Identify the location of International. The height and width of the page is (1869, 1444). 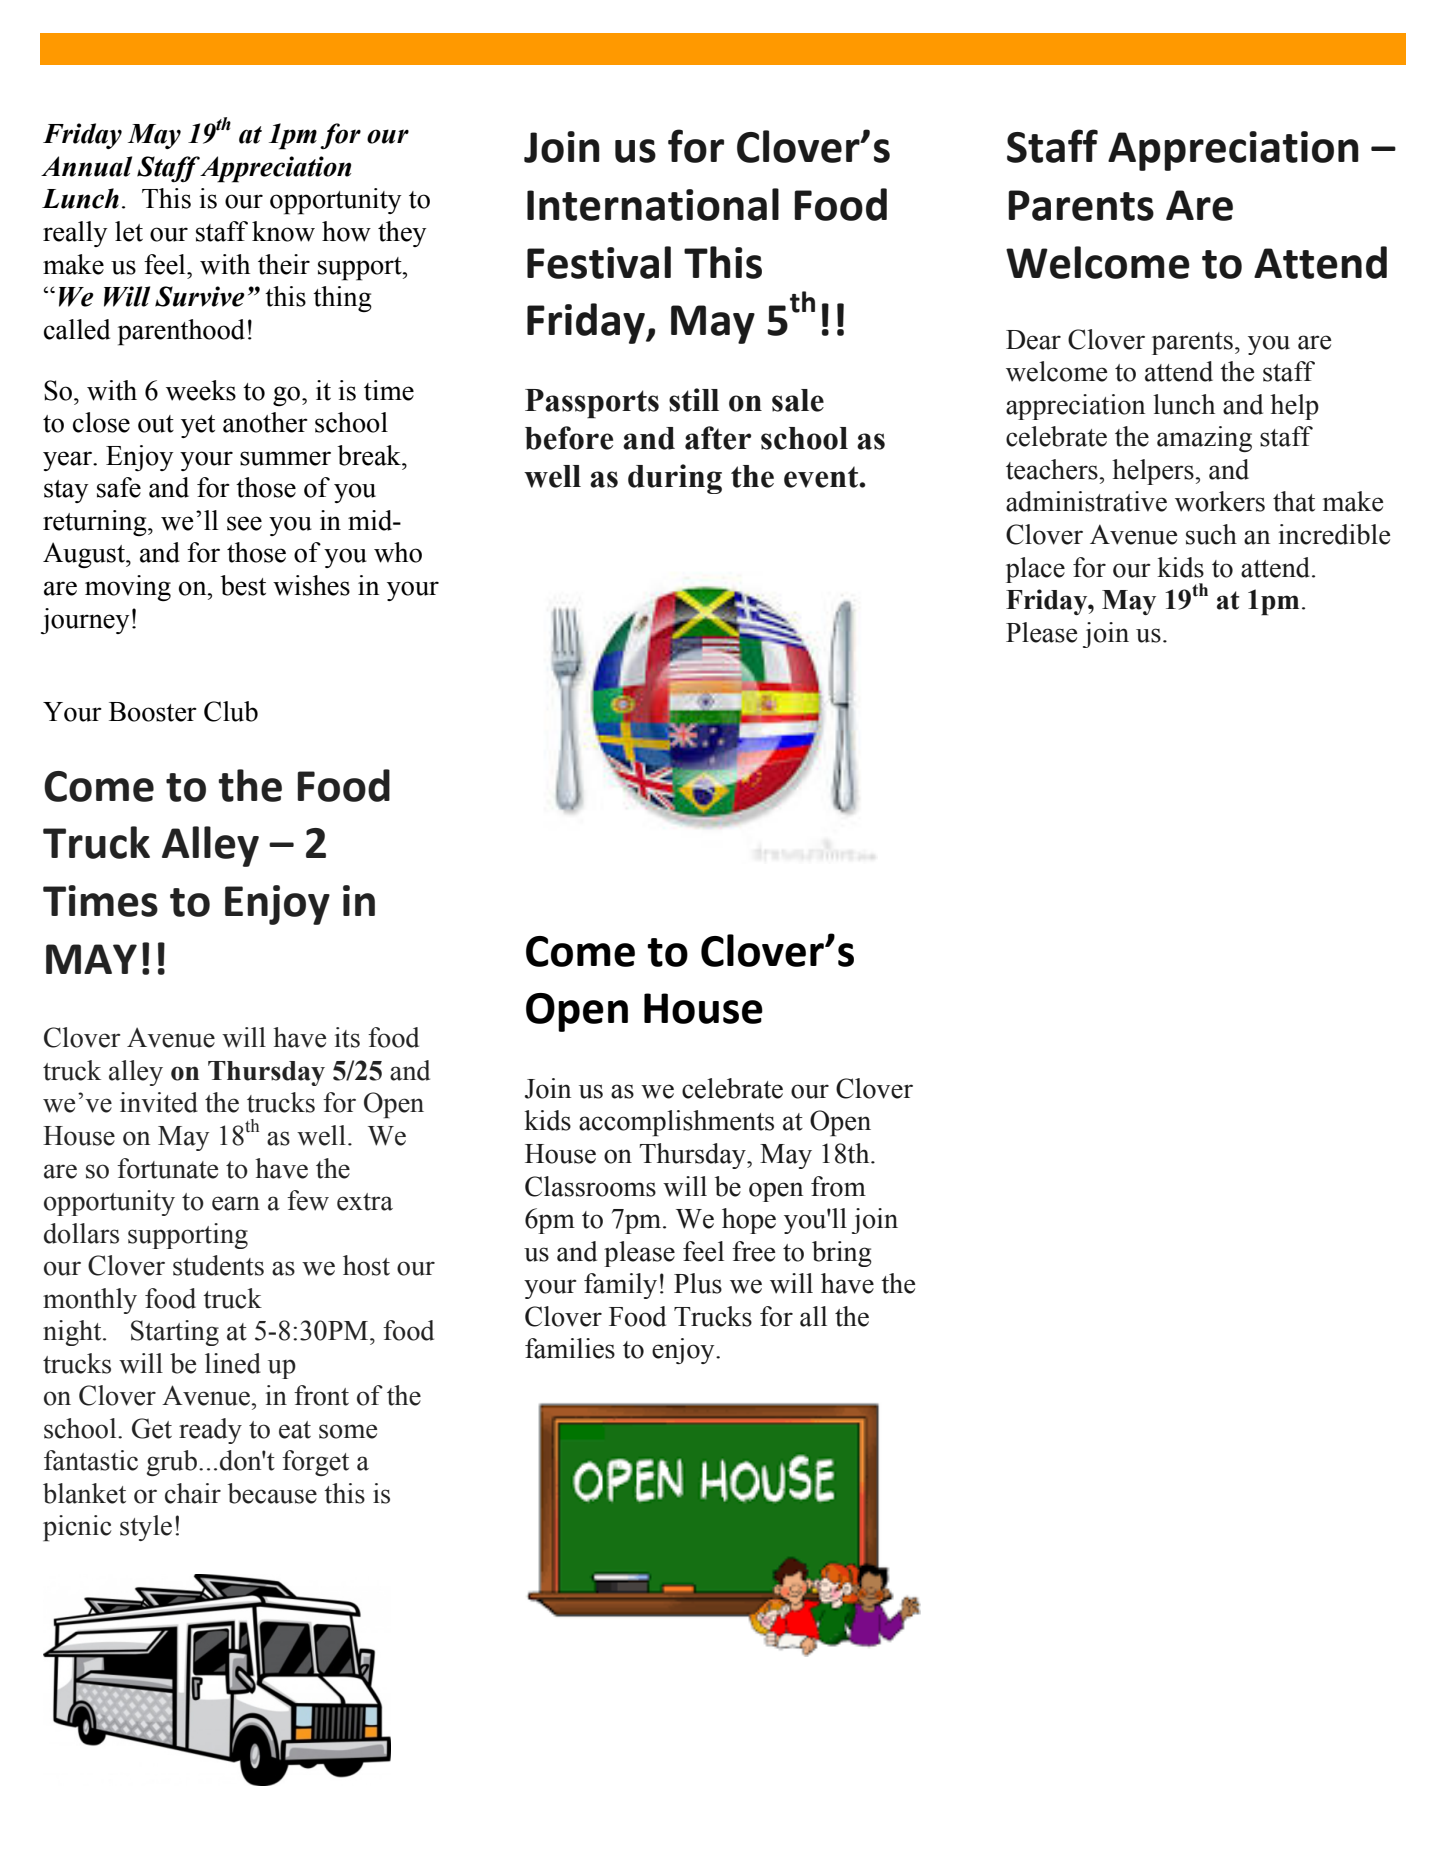
(653, 204).
